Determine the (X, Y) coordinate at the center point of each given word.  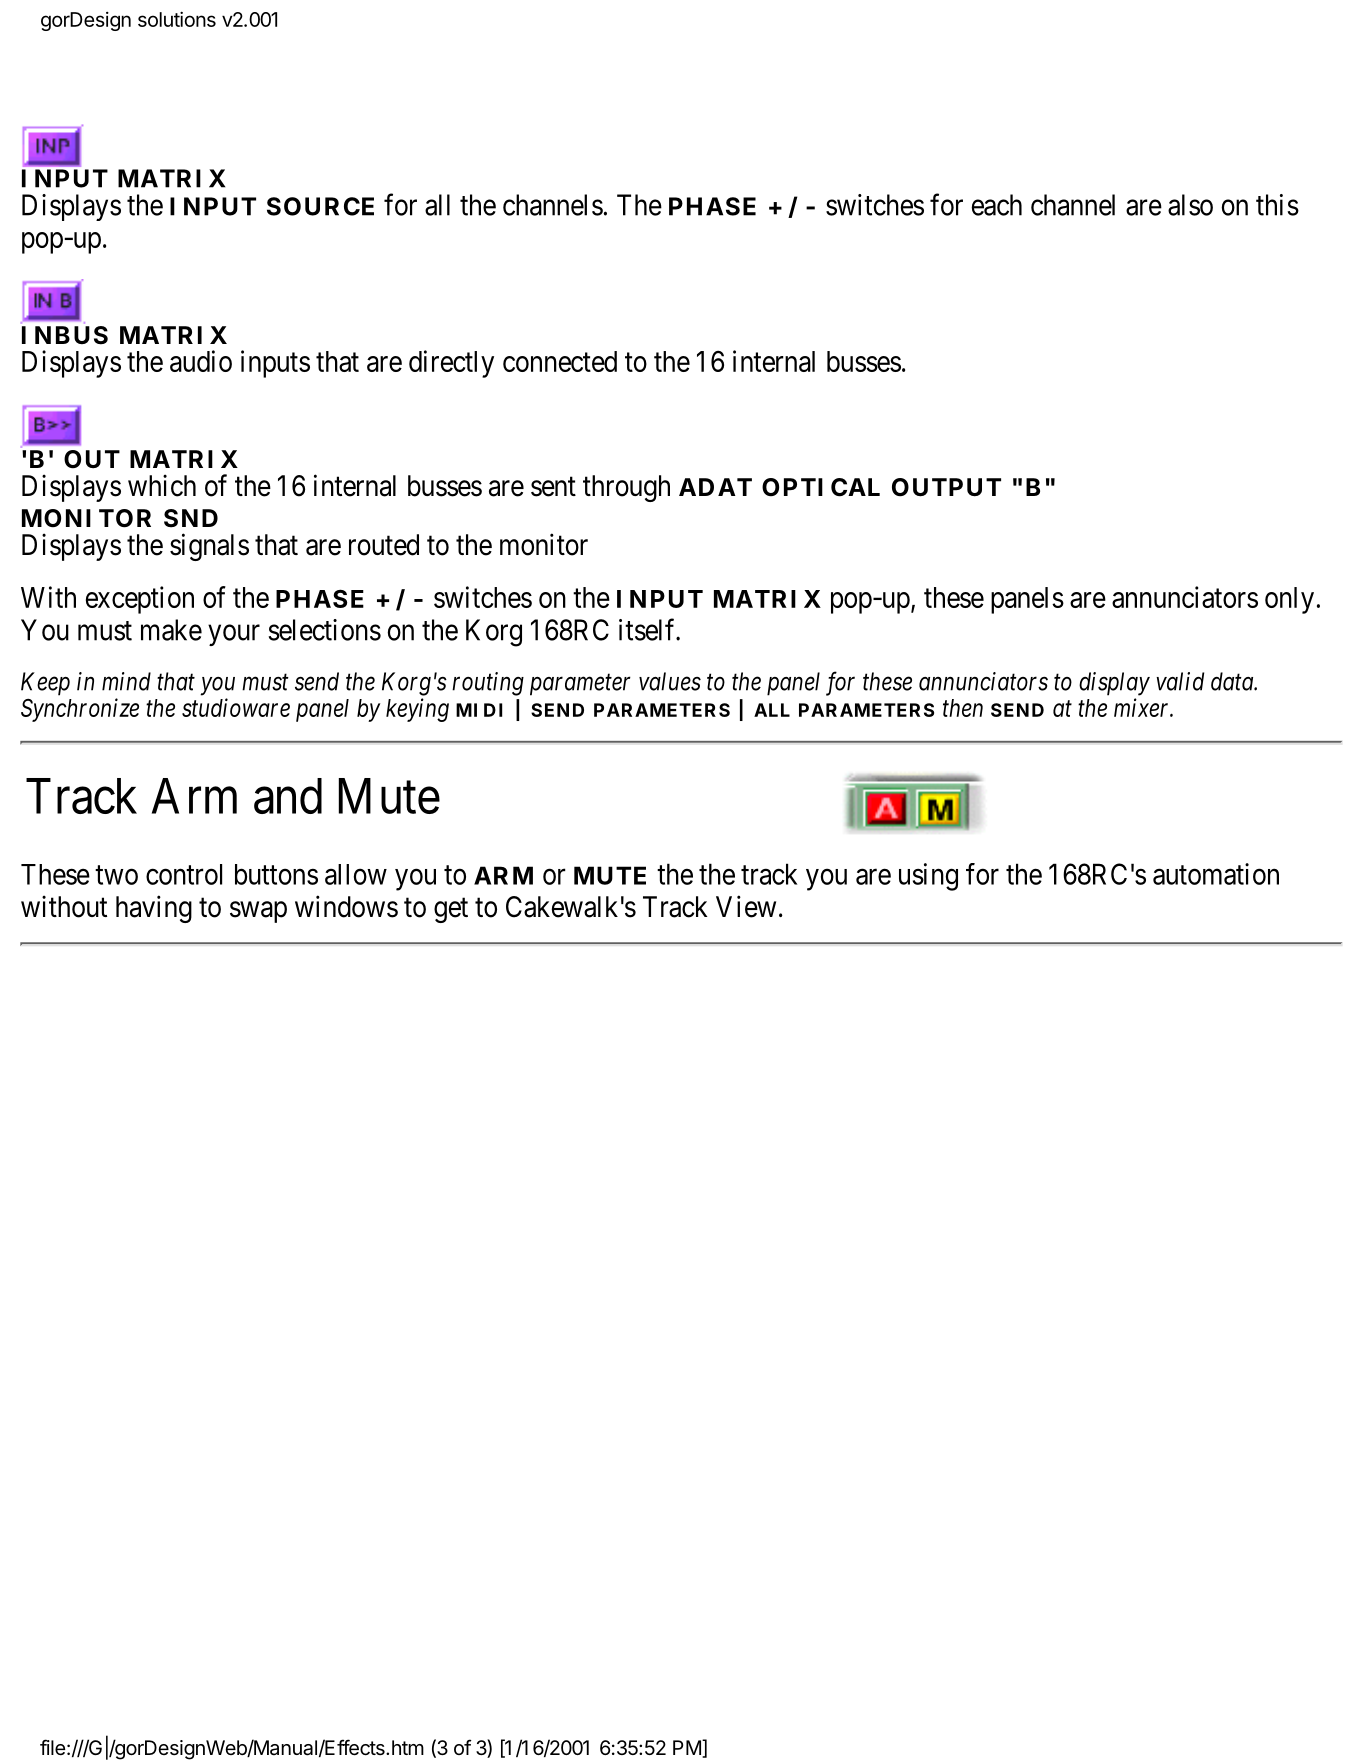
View (746, 906)
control (184, 874)
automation (1216, 874)
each (997, 205)
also (1190, 205)
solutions (177, 19)
